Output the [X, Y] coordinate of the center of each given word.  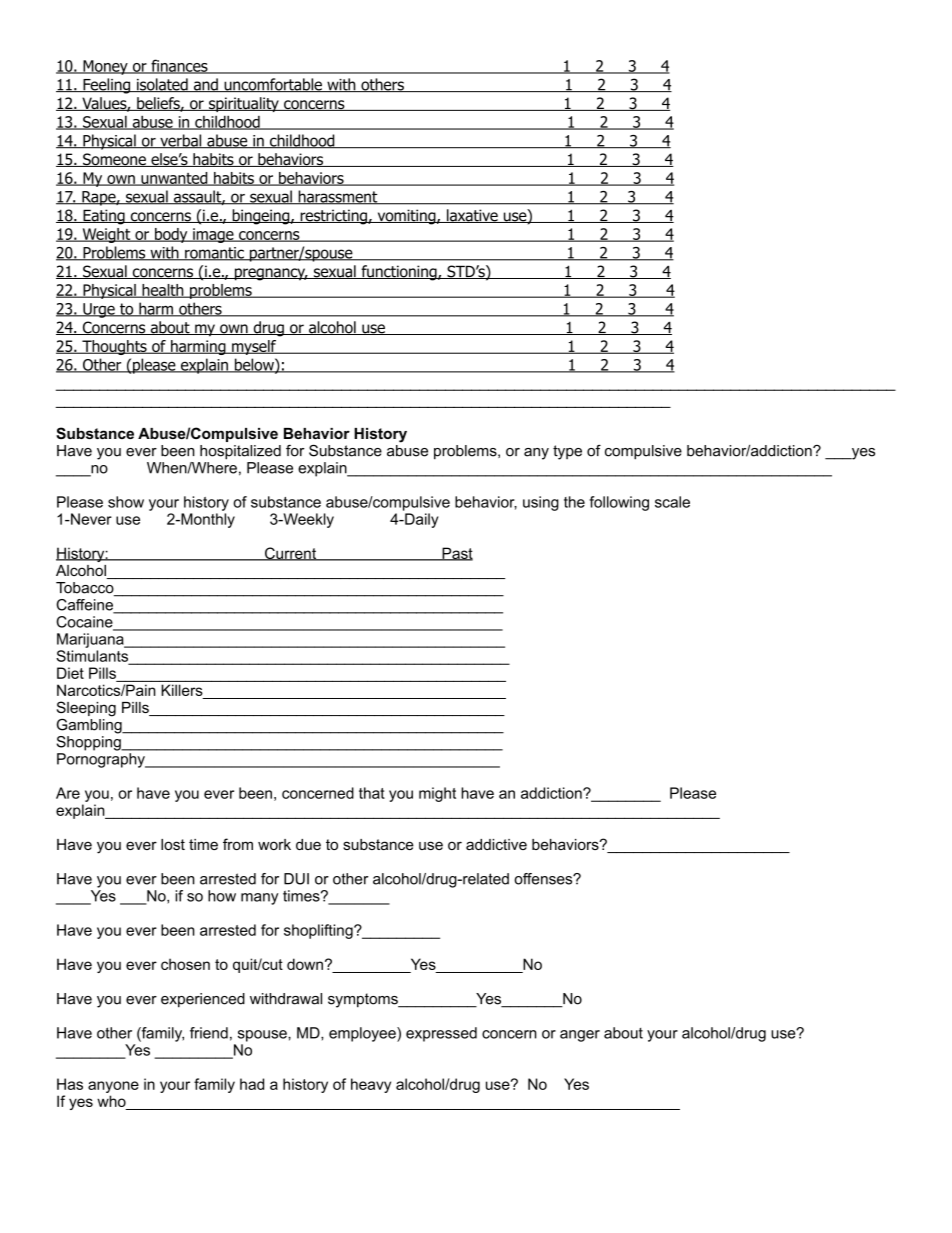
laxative [472, 216]
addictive [496, 844]
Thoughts [114, 347]
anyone [113, 1087]
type [567, 452]
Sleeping [86, 709]
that [372, 793]
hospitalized [240, 452]
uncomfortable [273, 85]
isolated [162, 85]
